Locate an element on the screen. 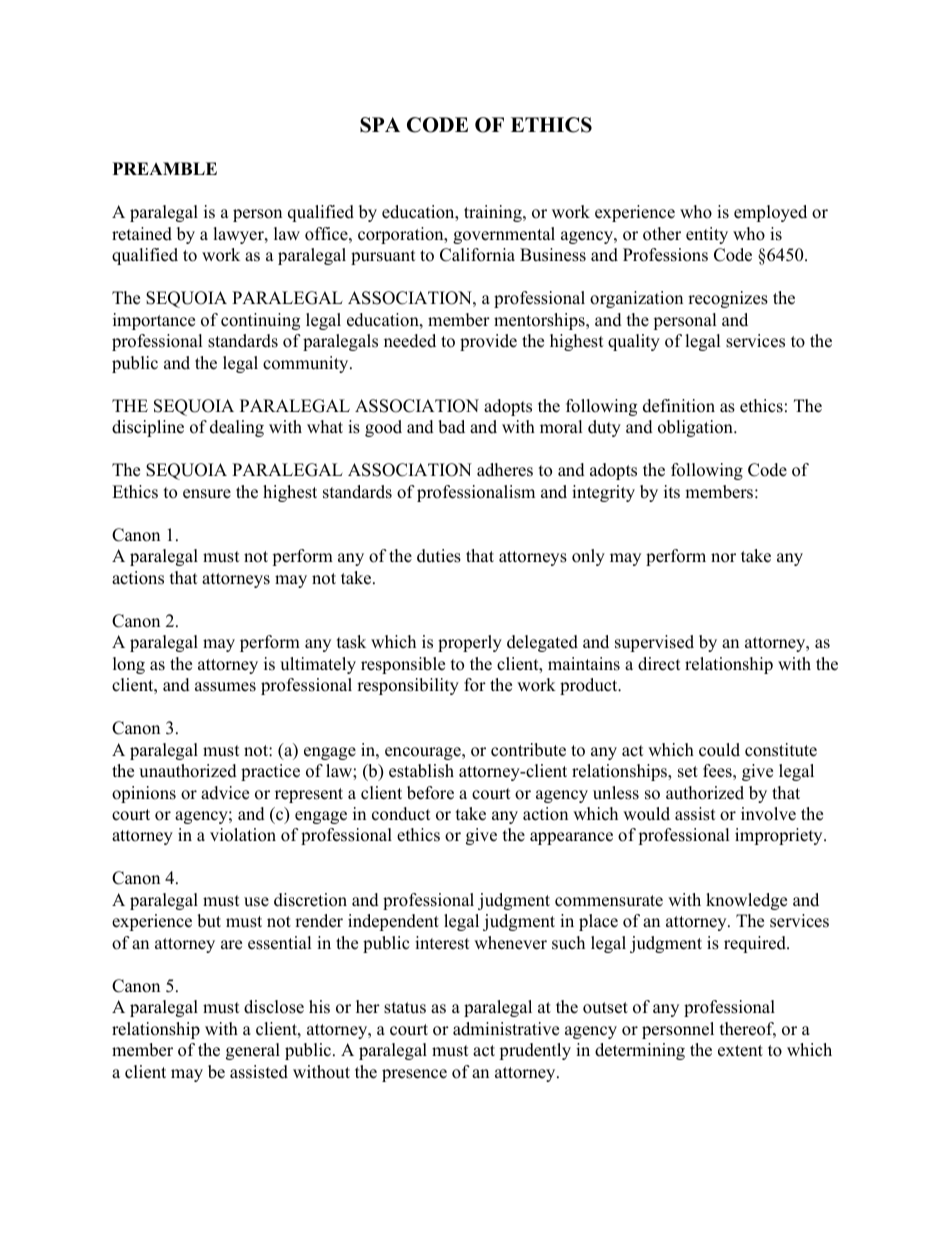 The height and width of the screenshot is (1233, 952). recognizes is located at coordinates (728, 299).
